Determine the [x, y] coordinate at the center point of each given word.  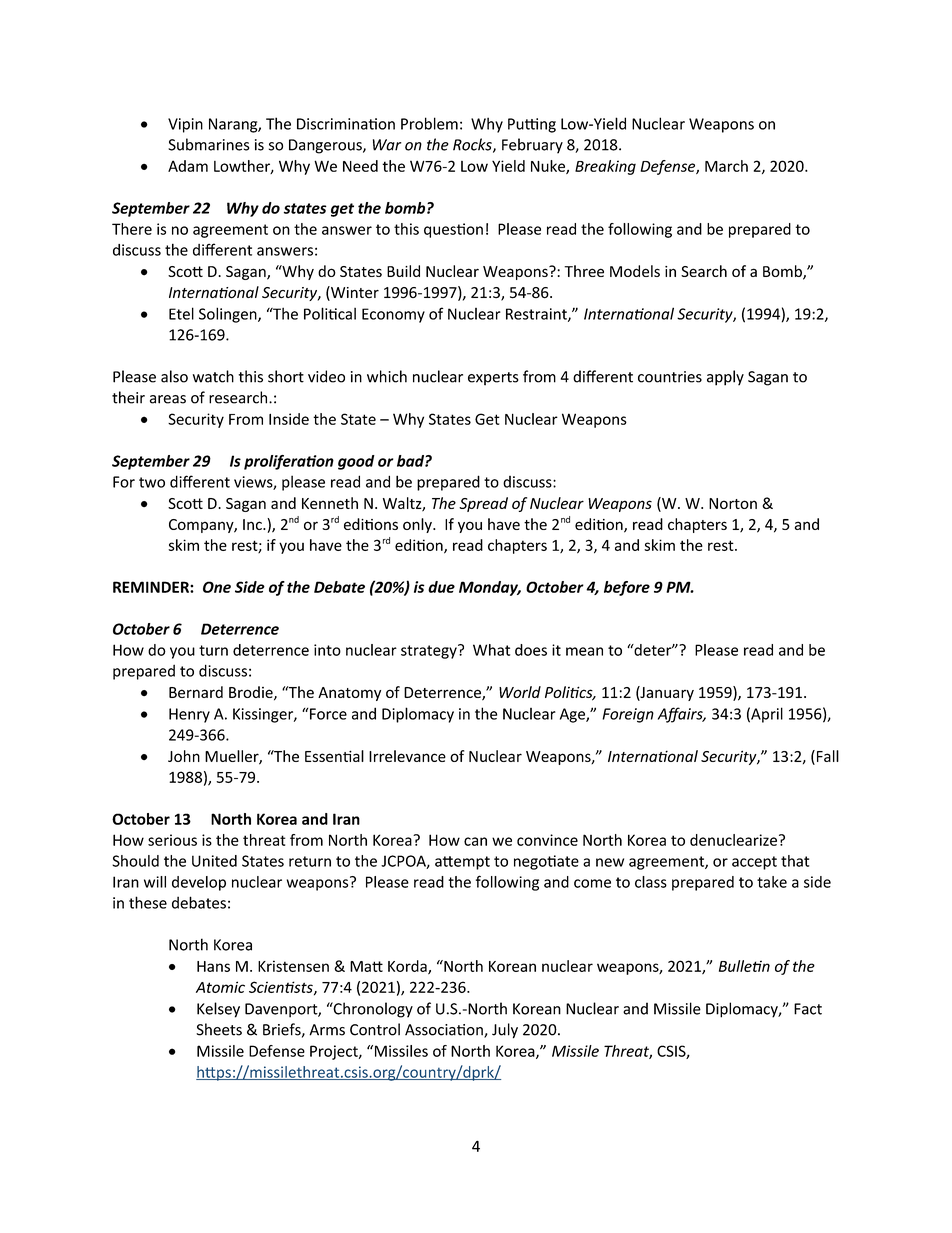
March [726, 166]
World [520, 692]
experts [493, 379]
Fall [826, 757]
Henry [189, 715]
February [532, 146]
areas [168, 399]
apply [725, 378]
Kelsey [218, 1010]
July [505, 1031]
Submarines [208, 144]
